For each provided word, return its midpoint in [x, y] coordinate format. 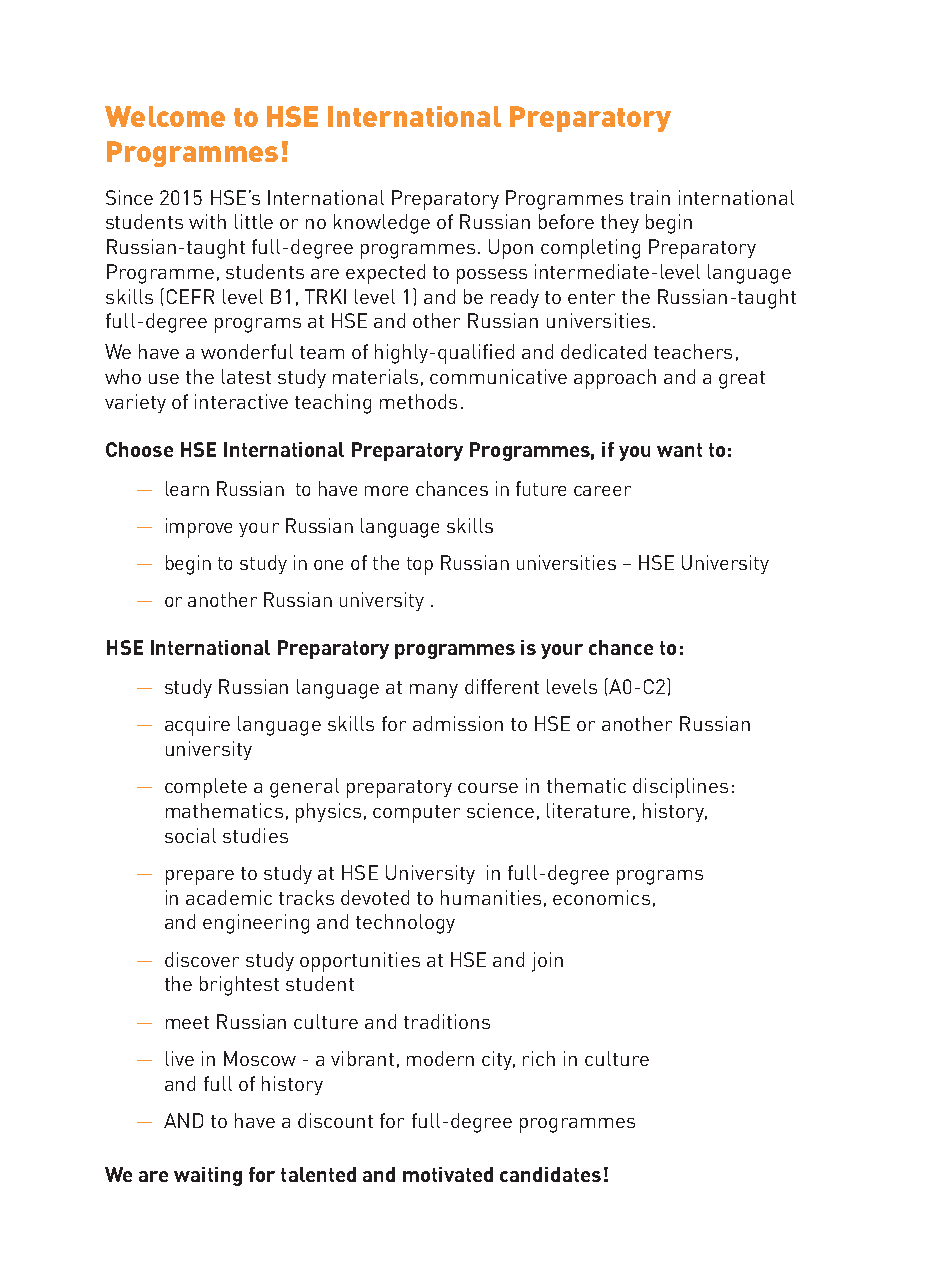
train [650, 197]
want [679, 450]
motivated [448, 1174]
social [190, 835]
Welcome [165, 116]
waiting [208, 1176]
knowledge [382, 224]
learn [187, 488]
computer [416, 814]
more [386, 491]
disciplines [680, 788]
